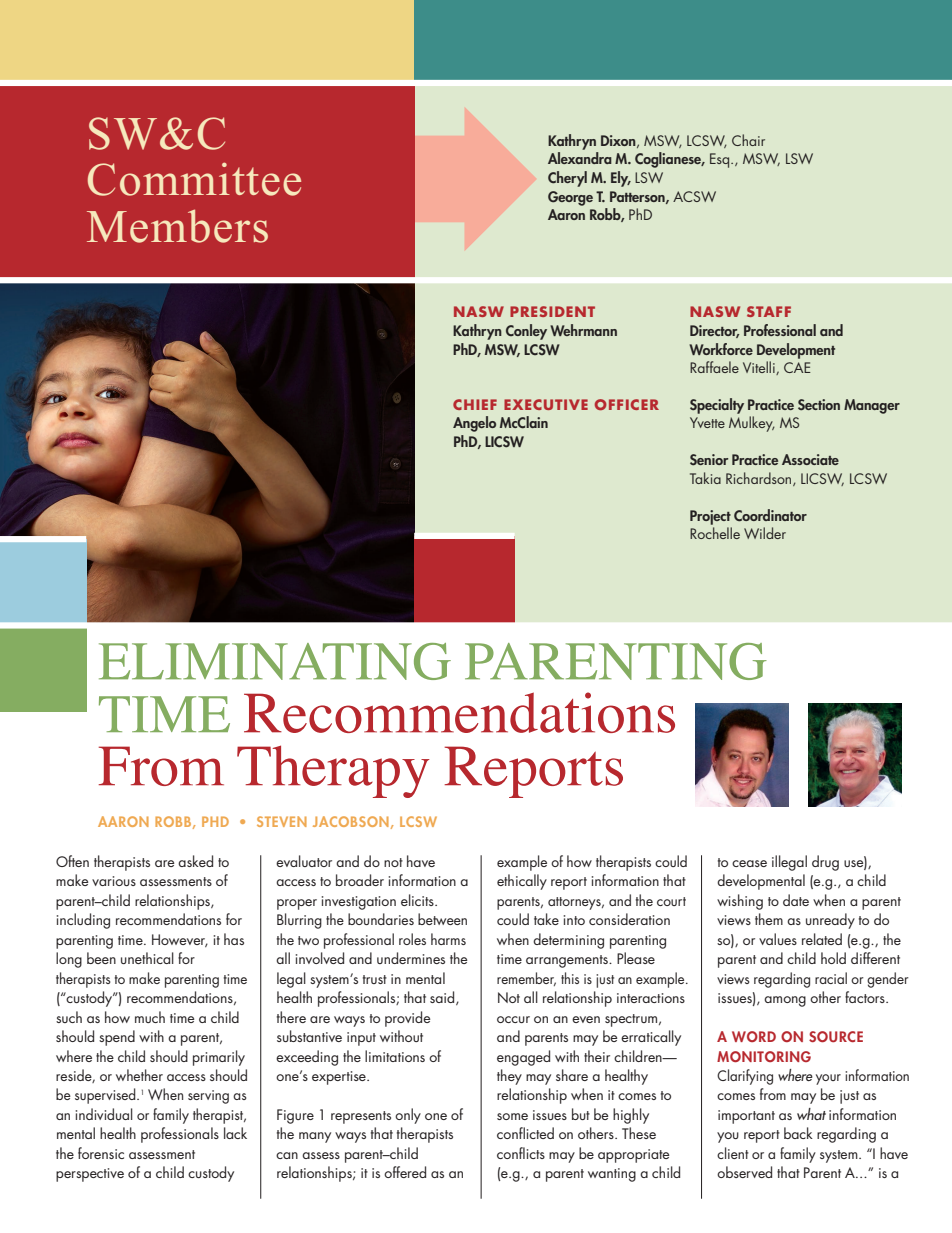 This page has width=952, height=1233. Describe the element at coordinates (101, 1153) in the page. I see `forensic` at that location.
